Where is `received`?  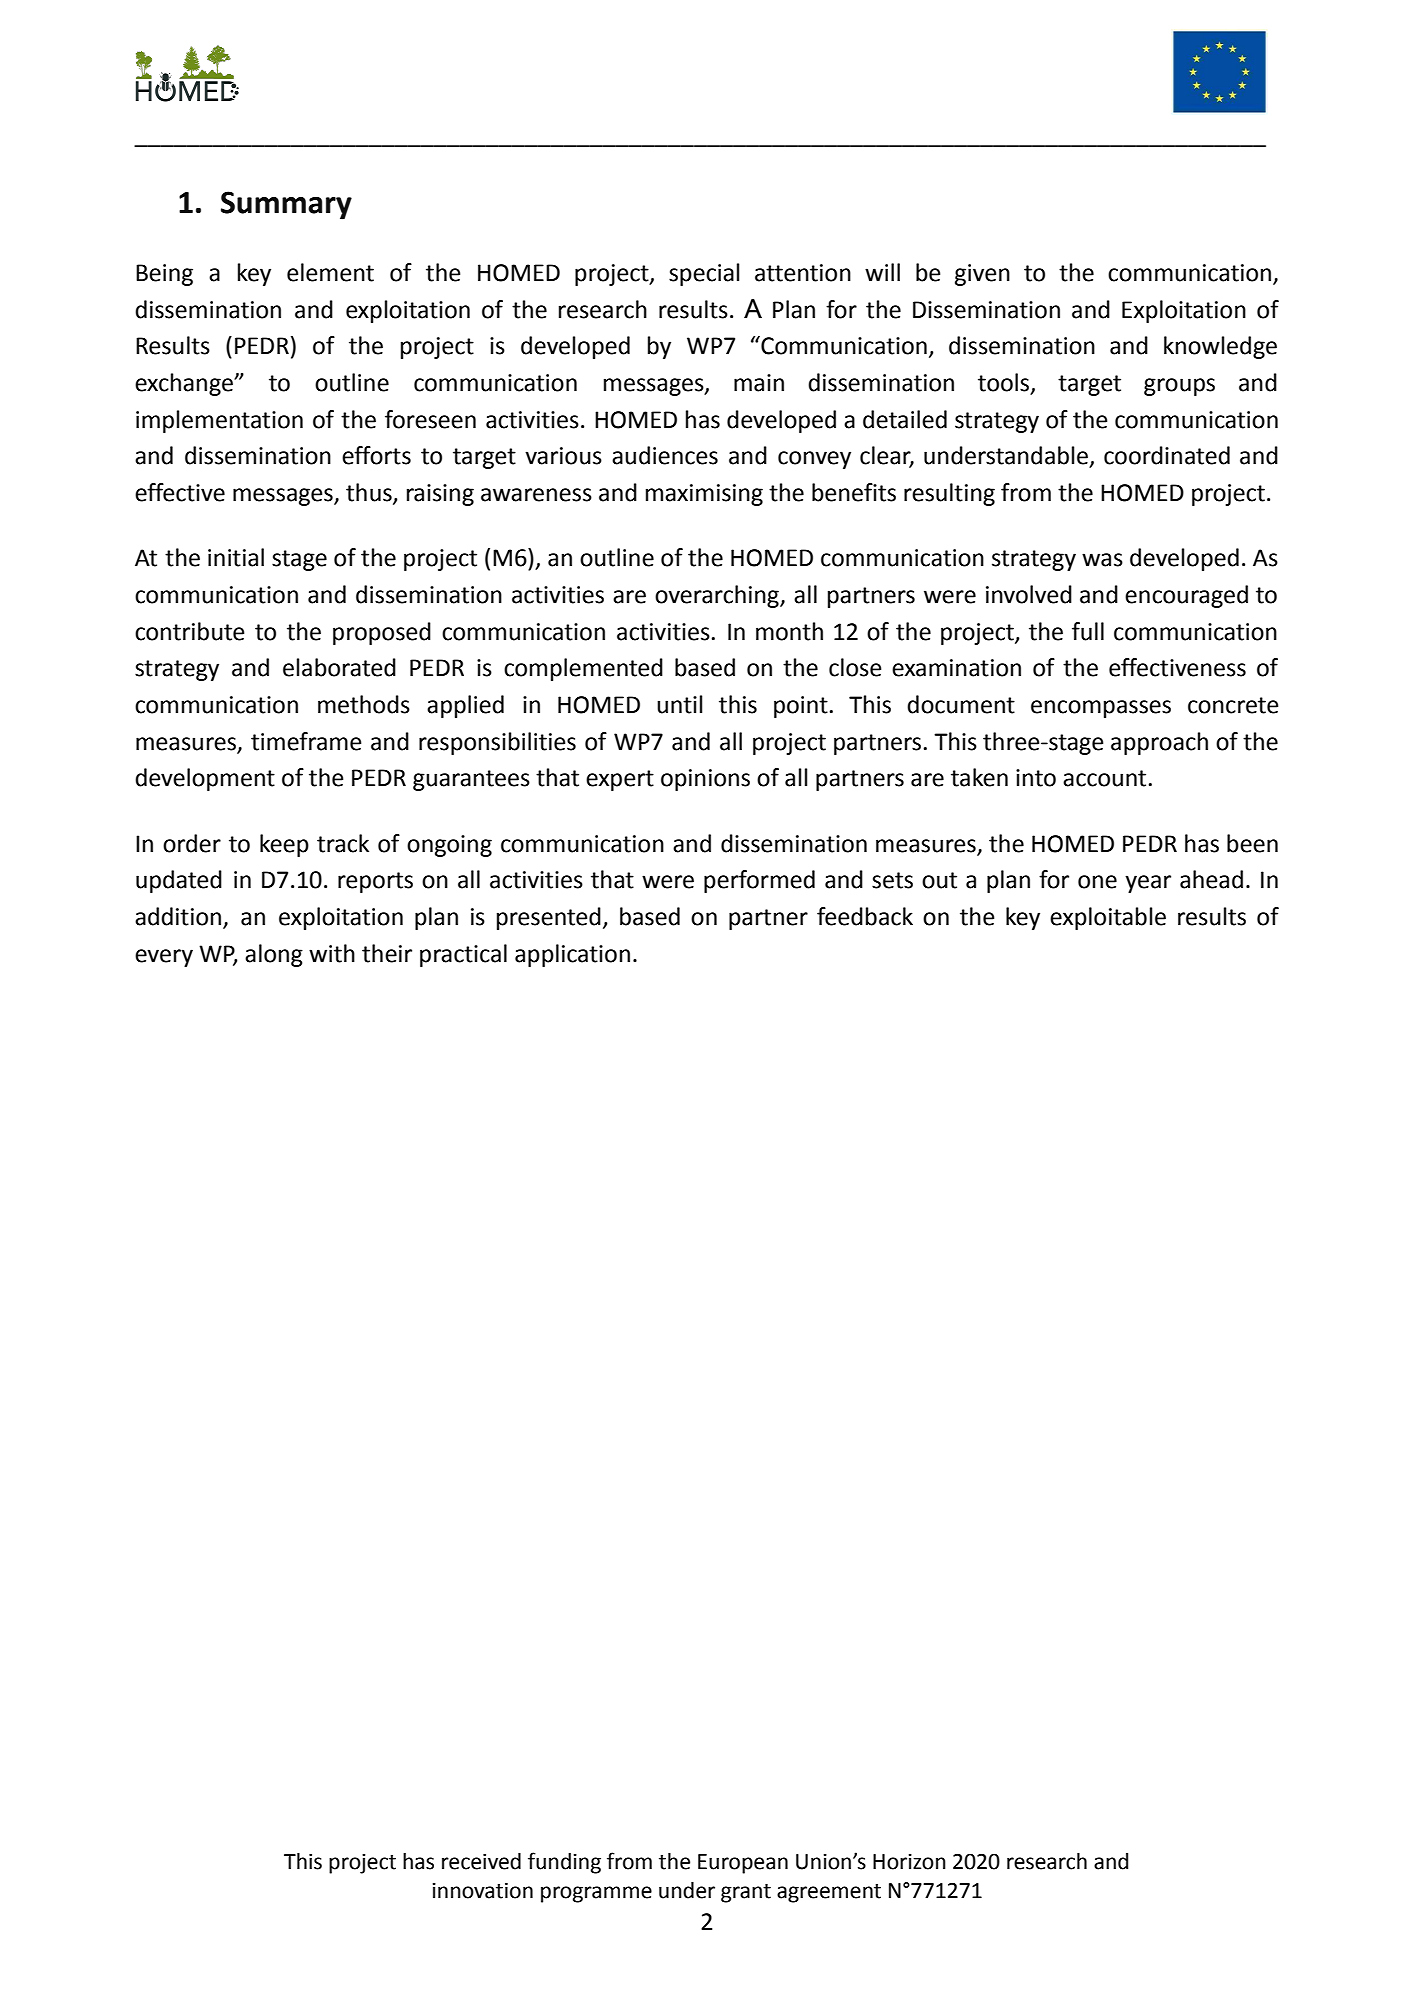
received is located at coordinates (481, 1861).
